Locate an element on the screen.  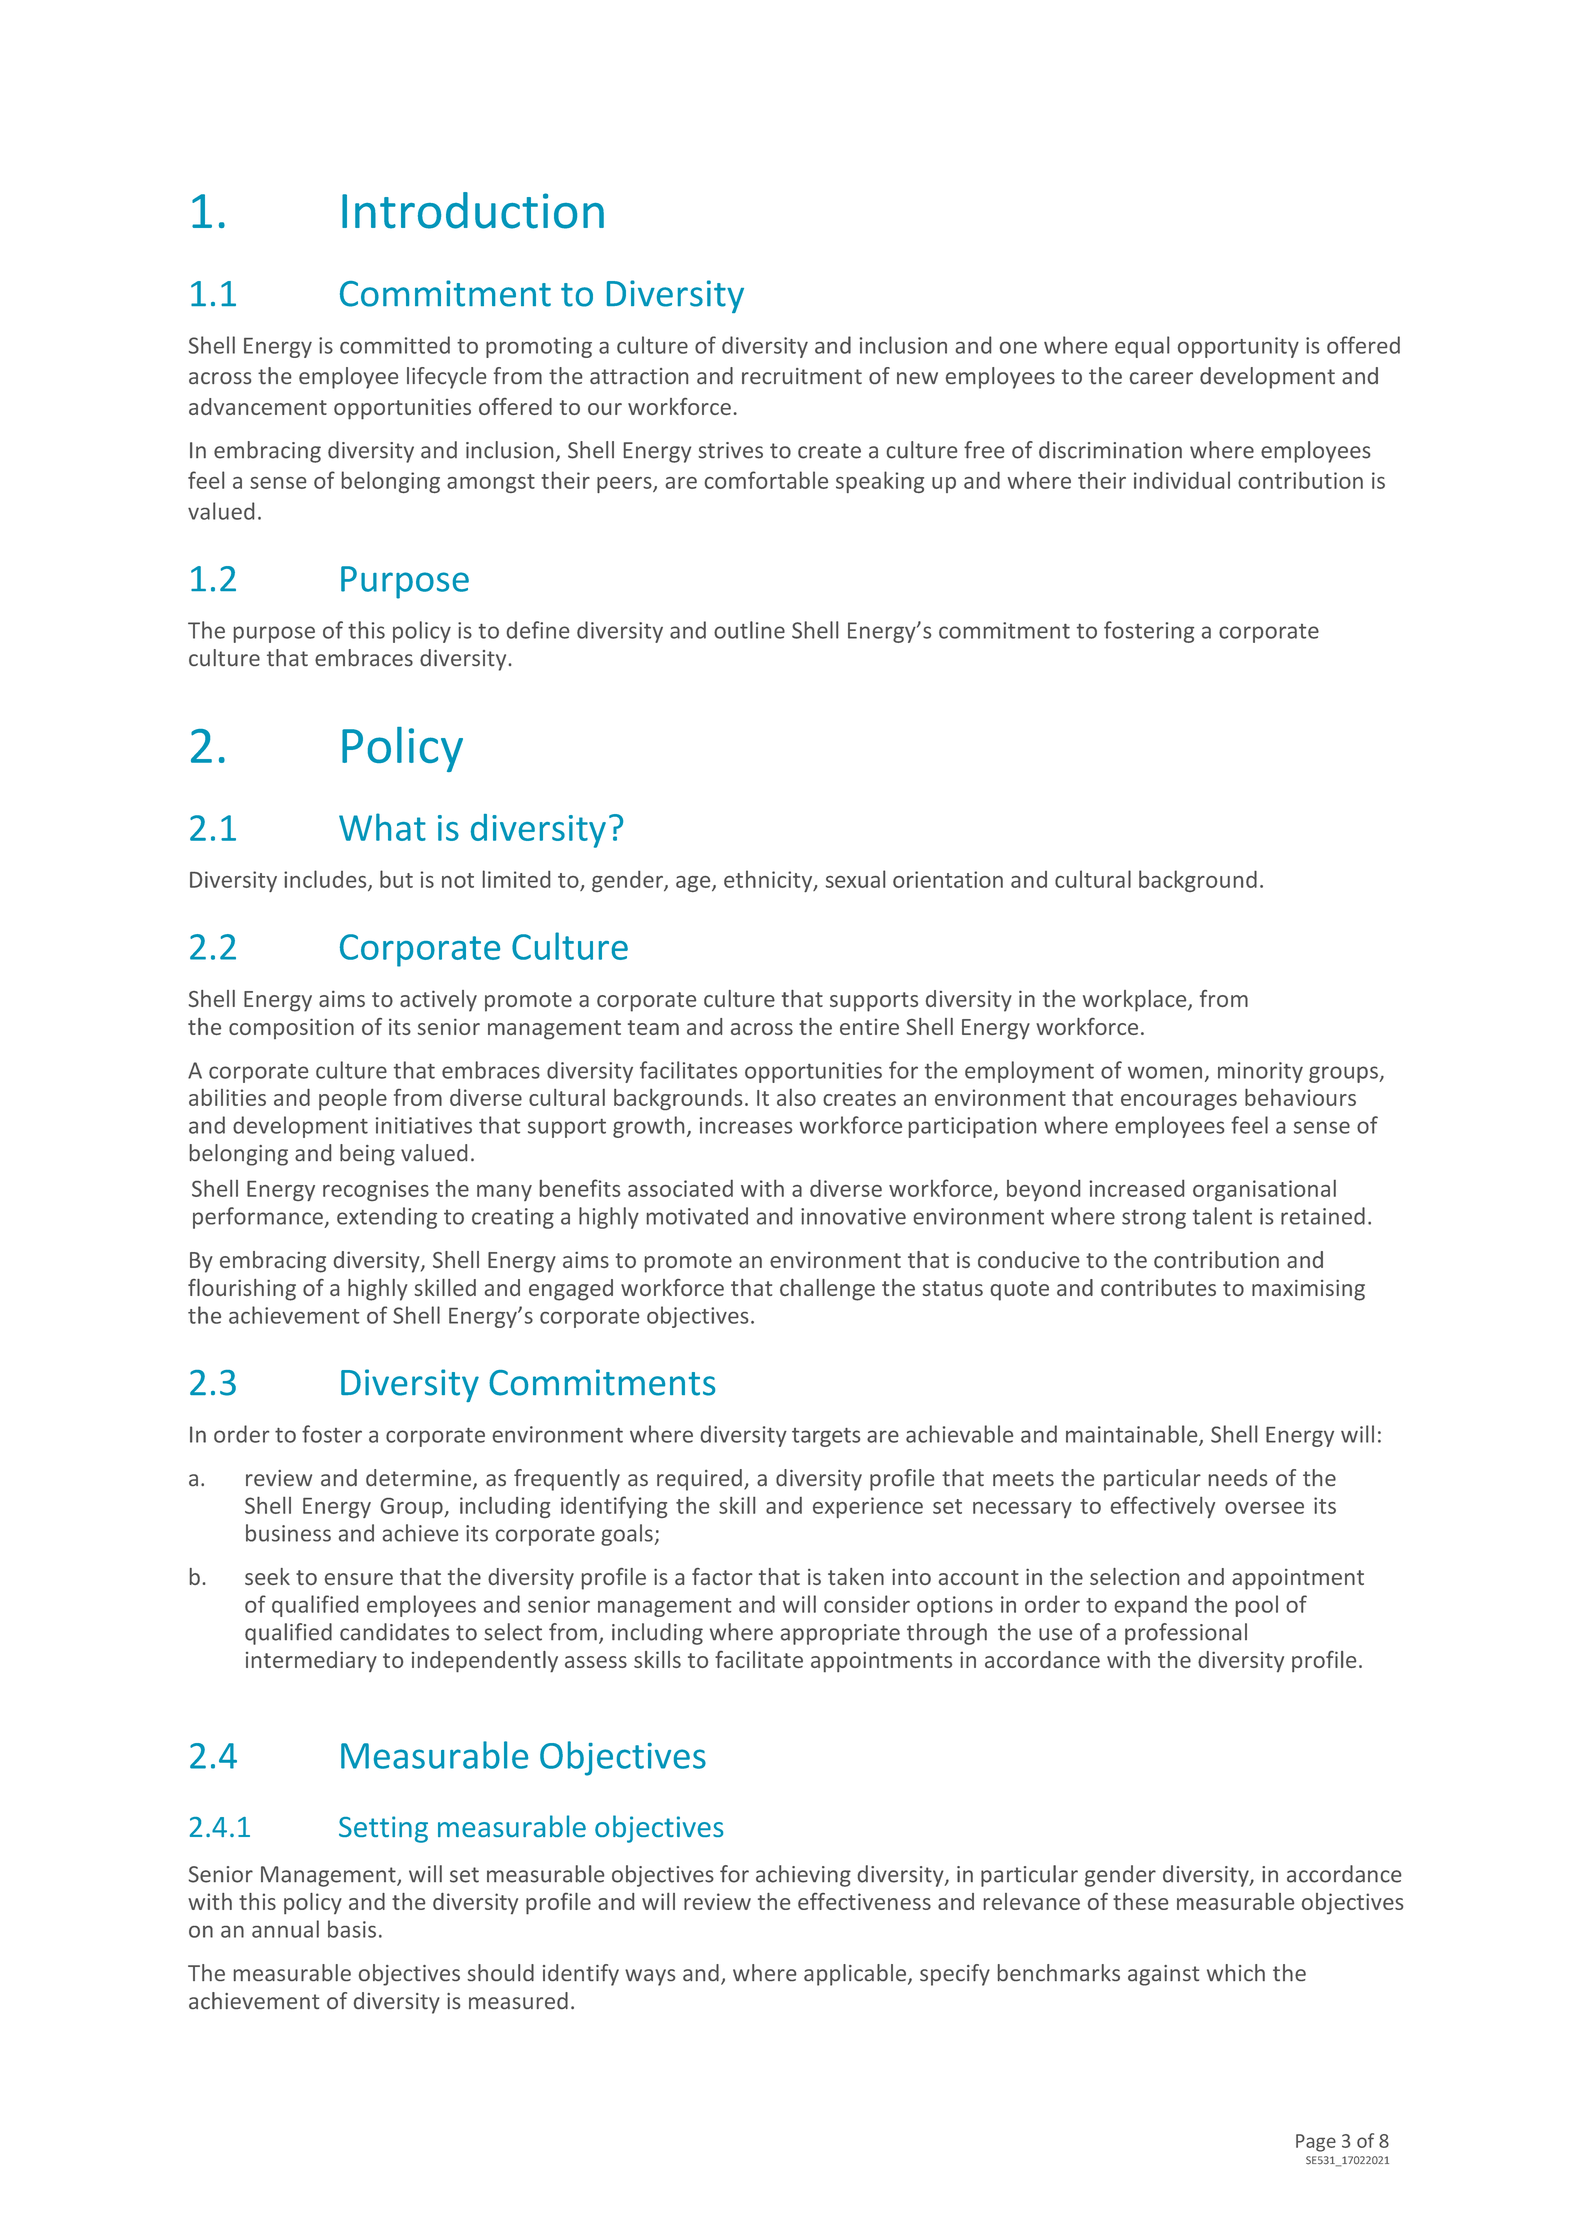
committed is located at coordinates (395, 345).
